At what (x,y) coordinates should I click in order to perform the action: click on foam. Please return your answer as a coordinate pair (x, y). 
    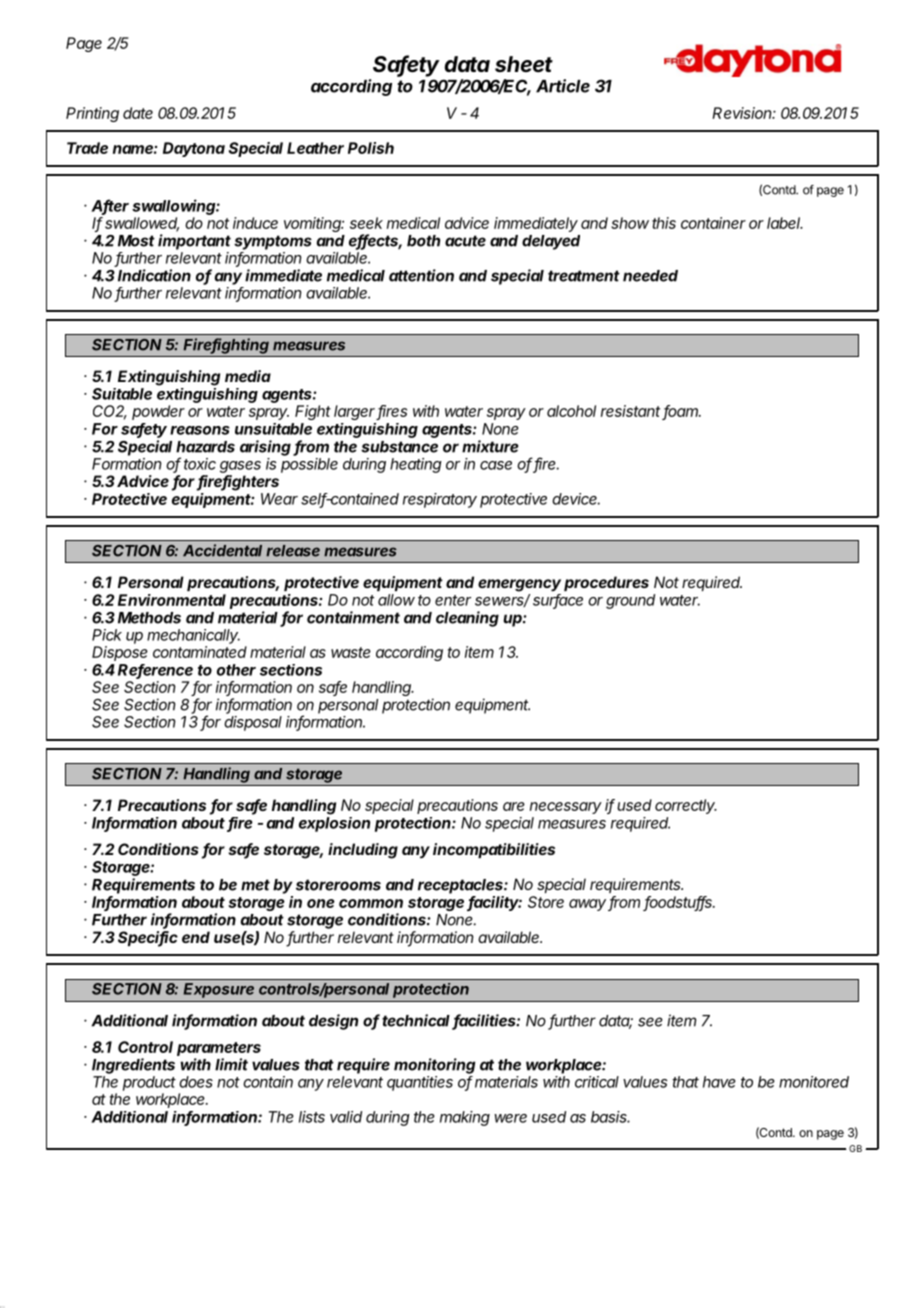
    Looking at the image, I should click on (681, 412).
